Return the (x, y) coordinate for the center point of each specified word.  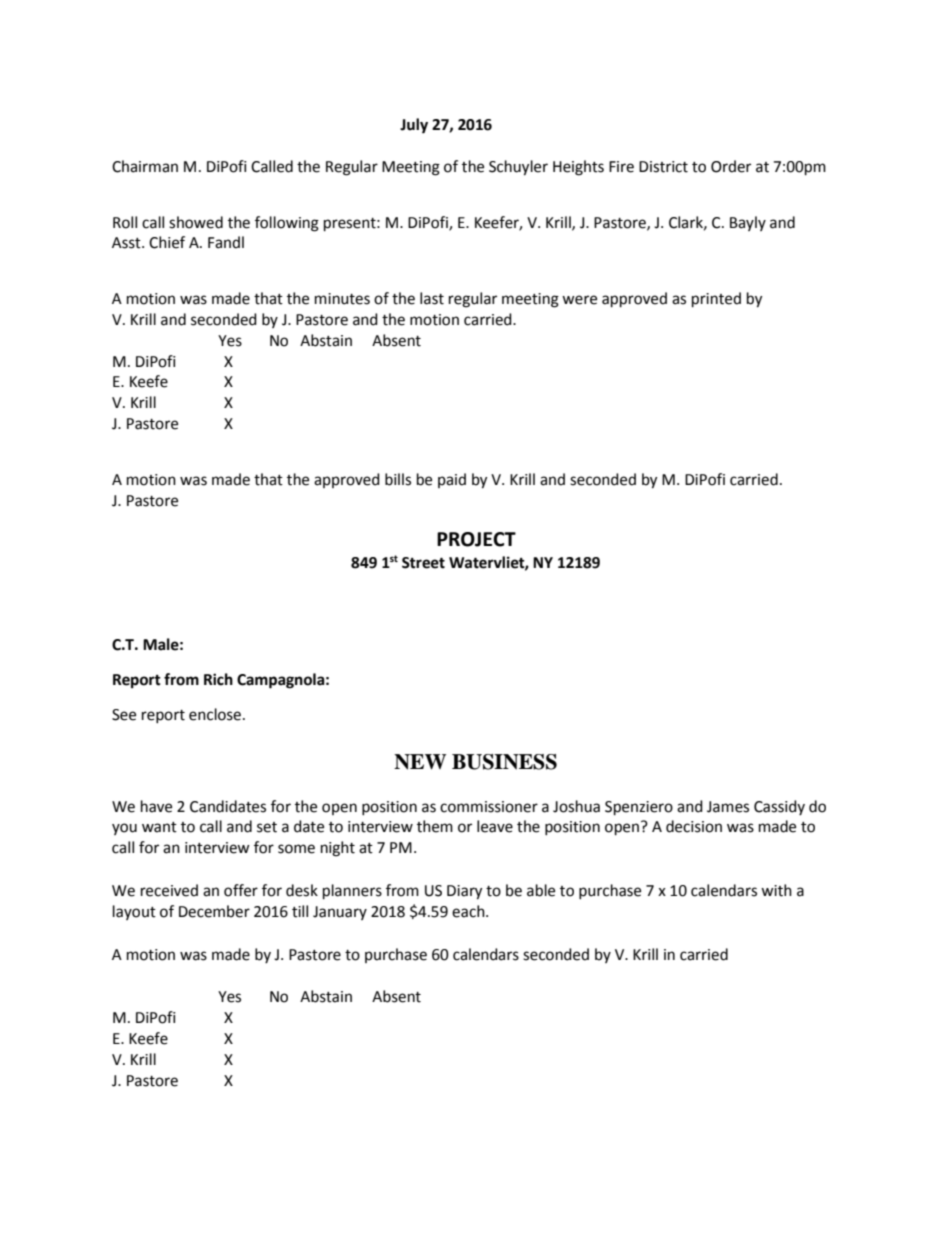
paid (452, 480)
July (414, 126)
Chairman (145, 166)
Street (423, 563)
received (169, 890)
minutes (342, 299)
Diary (464, 892)
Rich (218, 679)
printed (716, 300)
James (728, 807)
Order (731, 166)
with (776, 890)
